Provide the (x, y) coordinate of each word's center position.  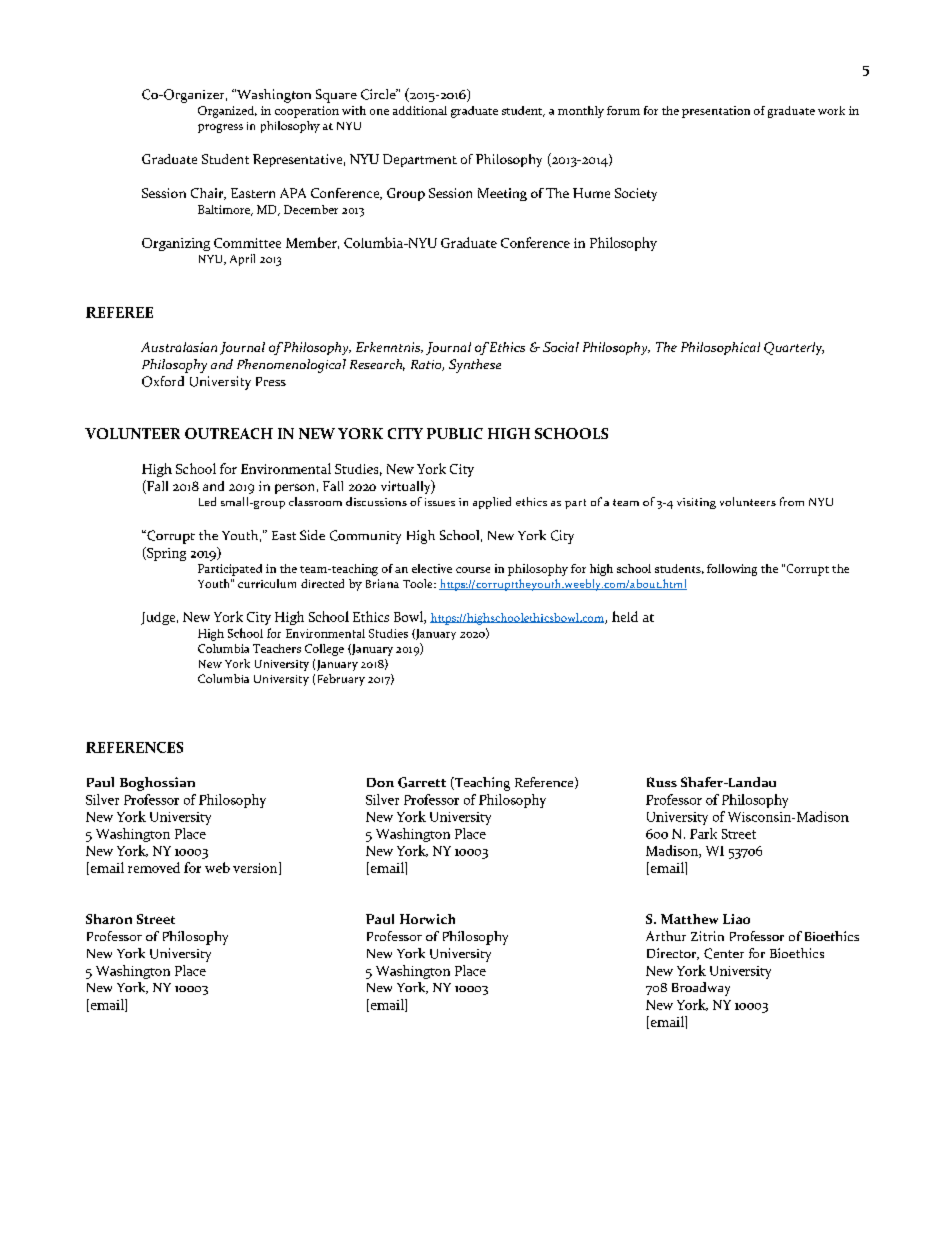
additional (420, 110)
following (732, 570)
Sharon (109, 919)
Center (724, 953)
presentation (716, 112)
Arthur (666, 936)
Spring (165, 554)
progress (220, 128)
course (473, 570)
